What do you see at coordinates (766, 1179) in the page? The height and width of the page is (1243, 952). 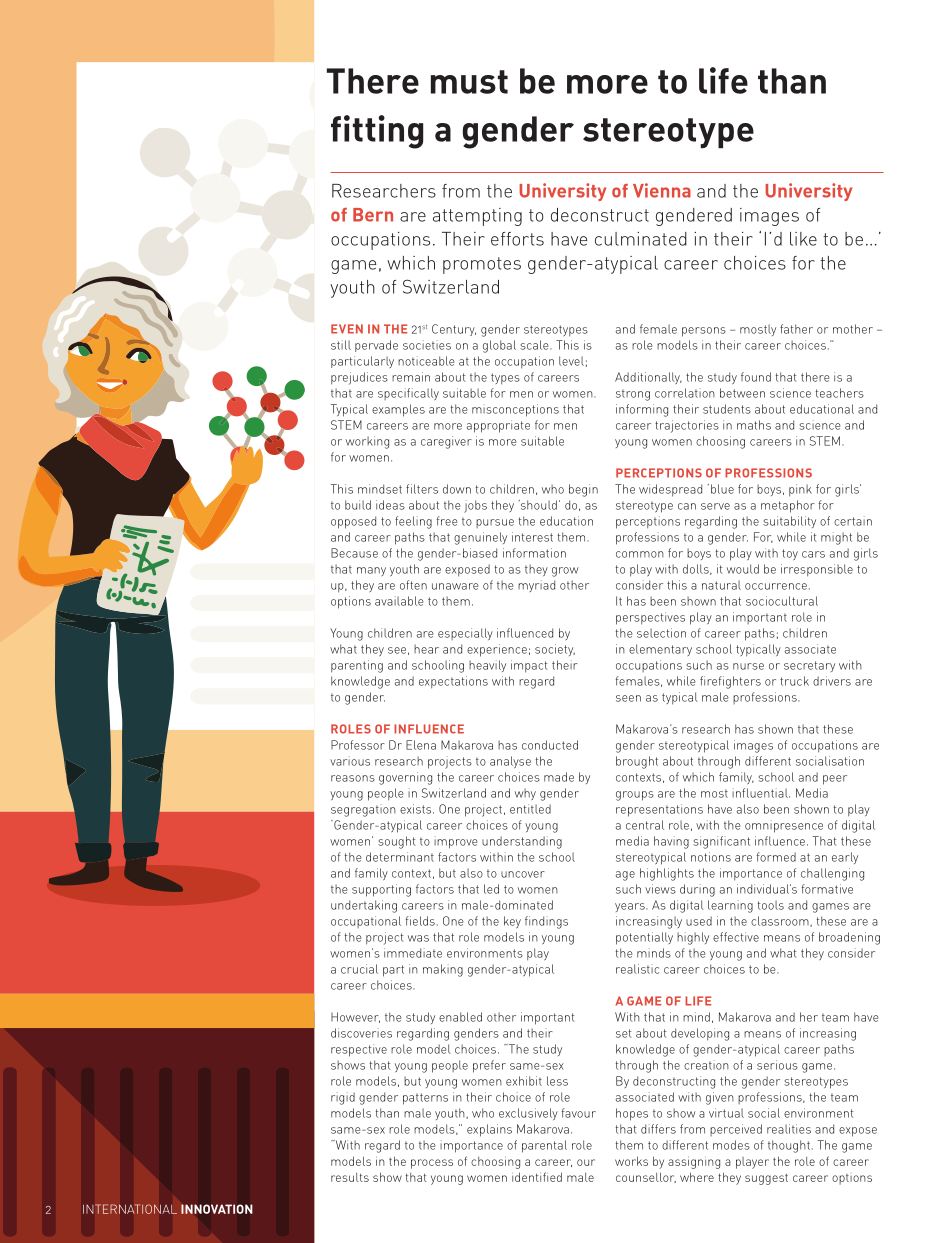 I see `suggest` at bounding box center [766, 1179].
